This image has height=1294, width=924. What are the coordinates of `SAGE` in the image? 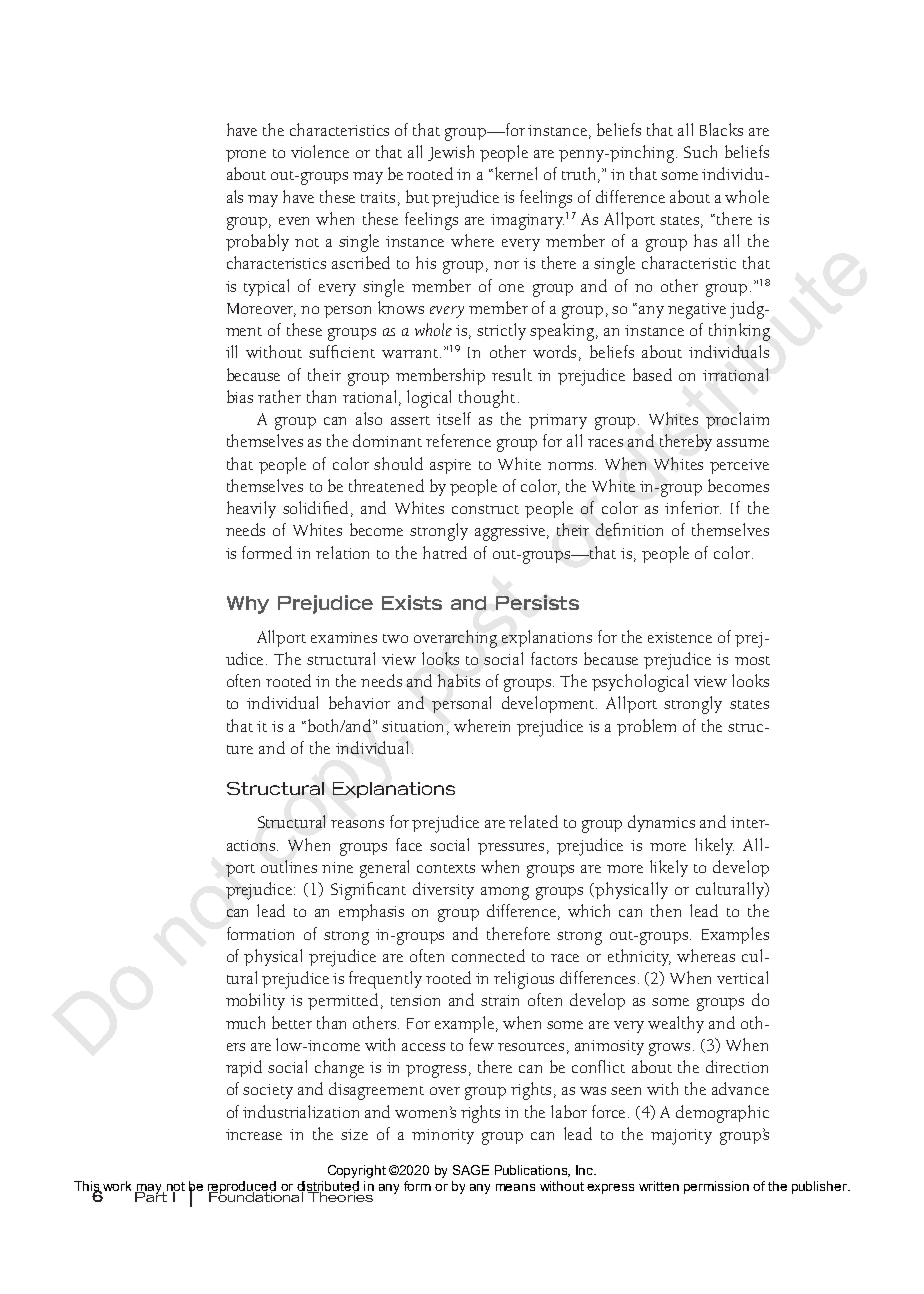 It's located at (471, 1170).
